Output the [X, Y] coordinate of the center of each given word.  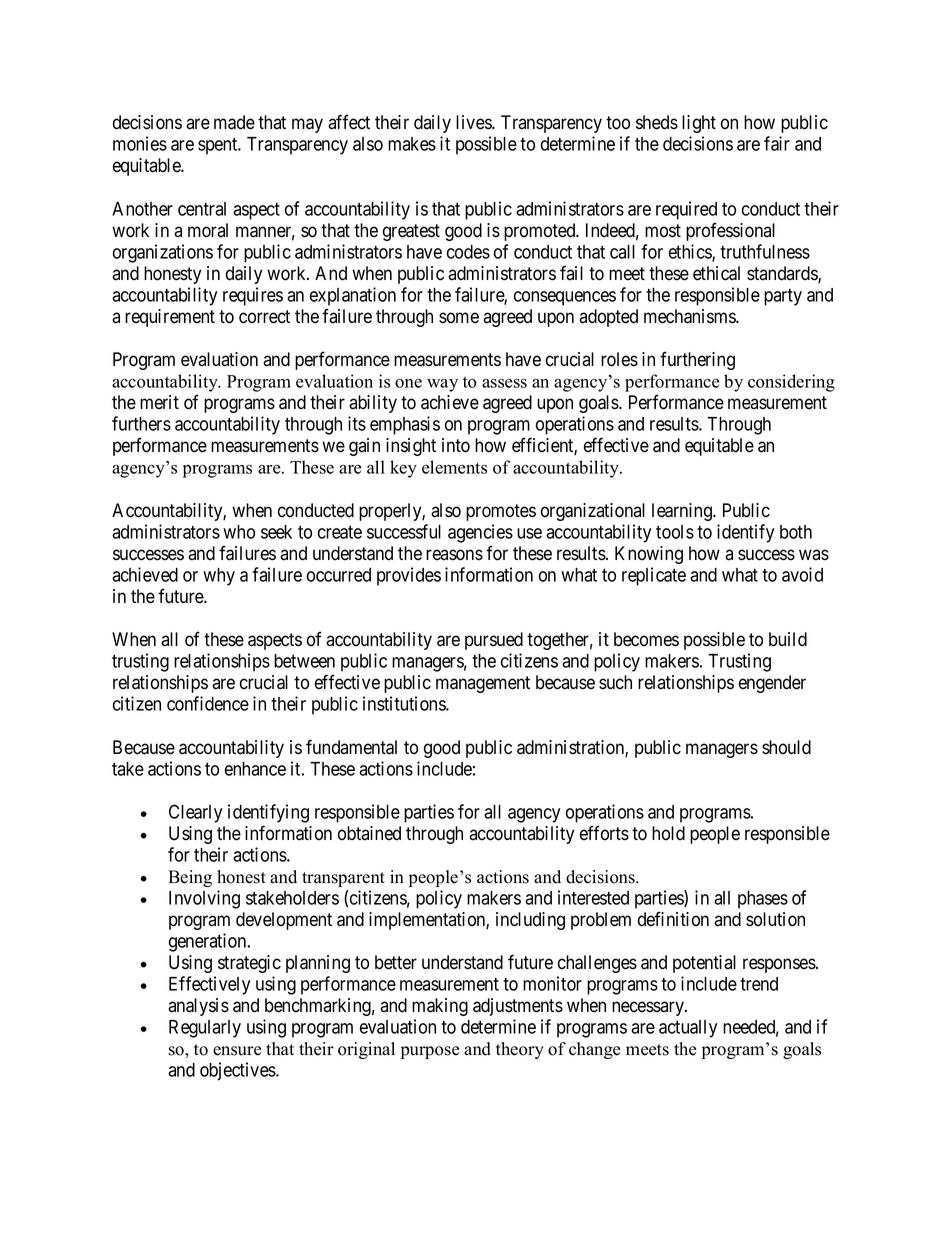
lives [474, 122]
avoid [802, 574]
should [786, 747]
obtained [369, 833]
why [219, 577]
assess [504, 383]
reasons [454, 555]
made [234, 122]
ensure [237, 1051]
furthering [697, 360]
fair [777, 143]
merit [159, 402]
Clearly [195, 813]
